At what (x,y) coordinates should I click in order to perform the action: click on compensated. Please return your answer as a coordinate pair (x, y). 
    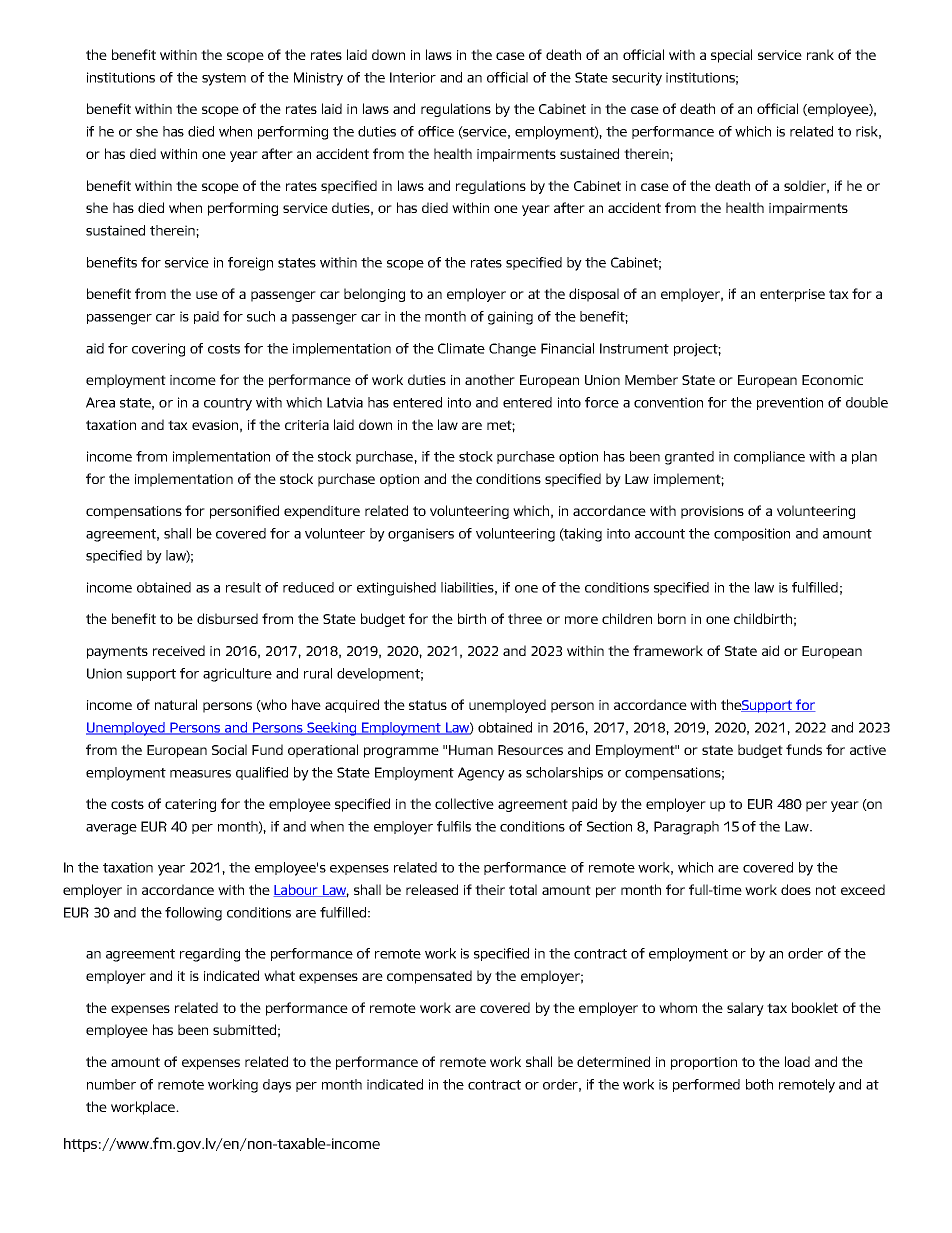
    Looking at the image, I should click on (429, 977).
